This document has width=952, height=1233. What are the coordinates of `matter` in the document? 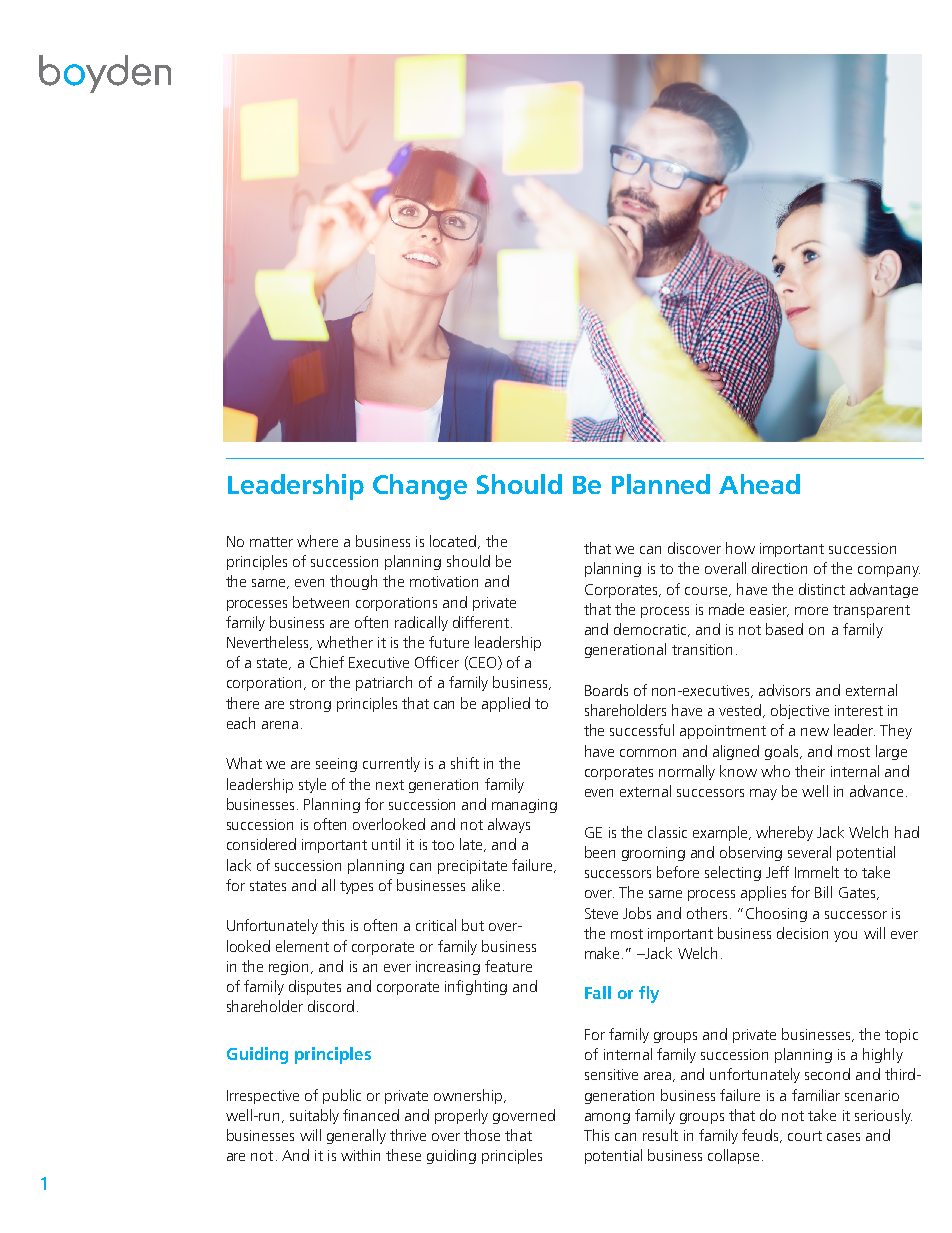 It's located at (271, 542).
